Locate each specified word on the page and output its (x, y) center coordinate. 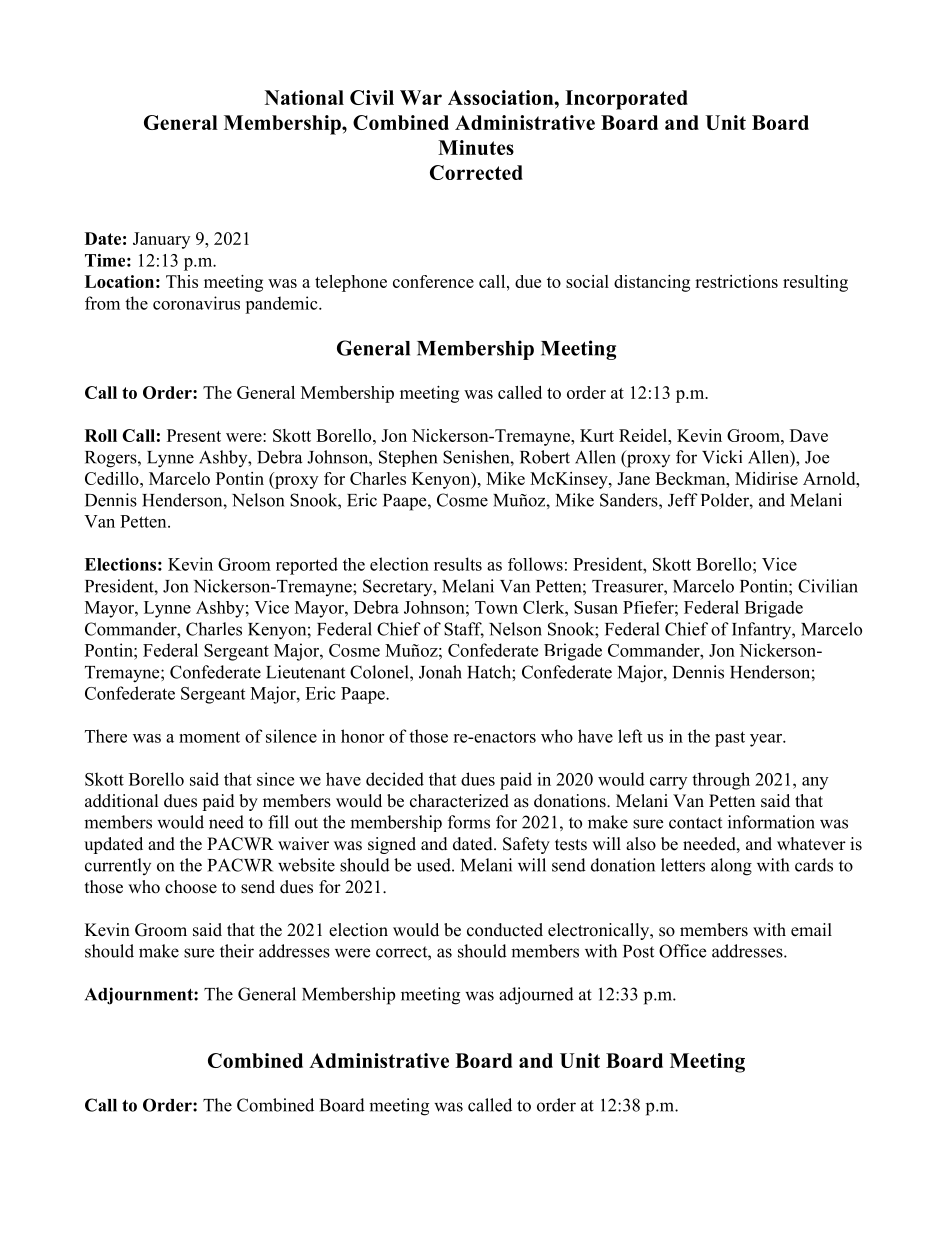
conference (433, 281)
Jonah (440, 672)
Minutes (476, 147)
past (730, 739)
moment (209, 737)
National (304, 97)
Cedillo (113, 478)
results (458, 564)
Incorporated (626, 100)
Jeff (683, 500)
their (237, 951)
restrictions (736, 281)
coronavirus (196, 303)
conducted (505, 930)
